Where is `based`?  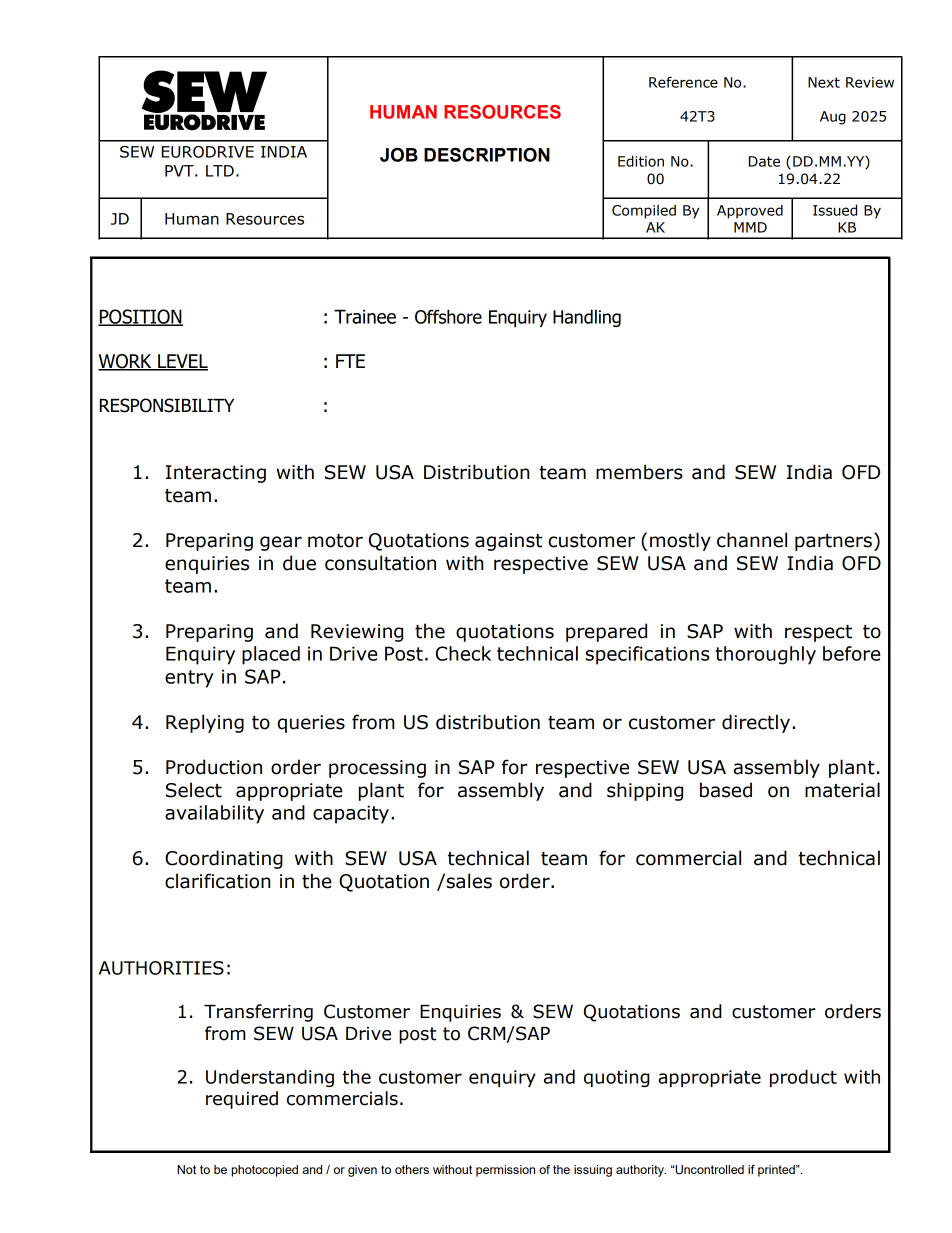 based is located at coordinates (726, 790).
